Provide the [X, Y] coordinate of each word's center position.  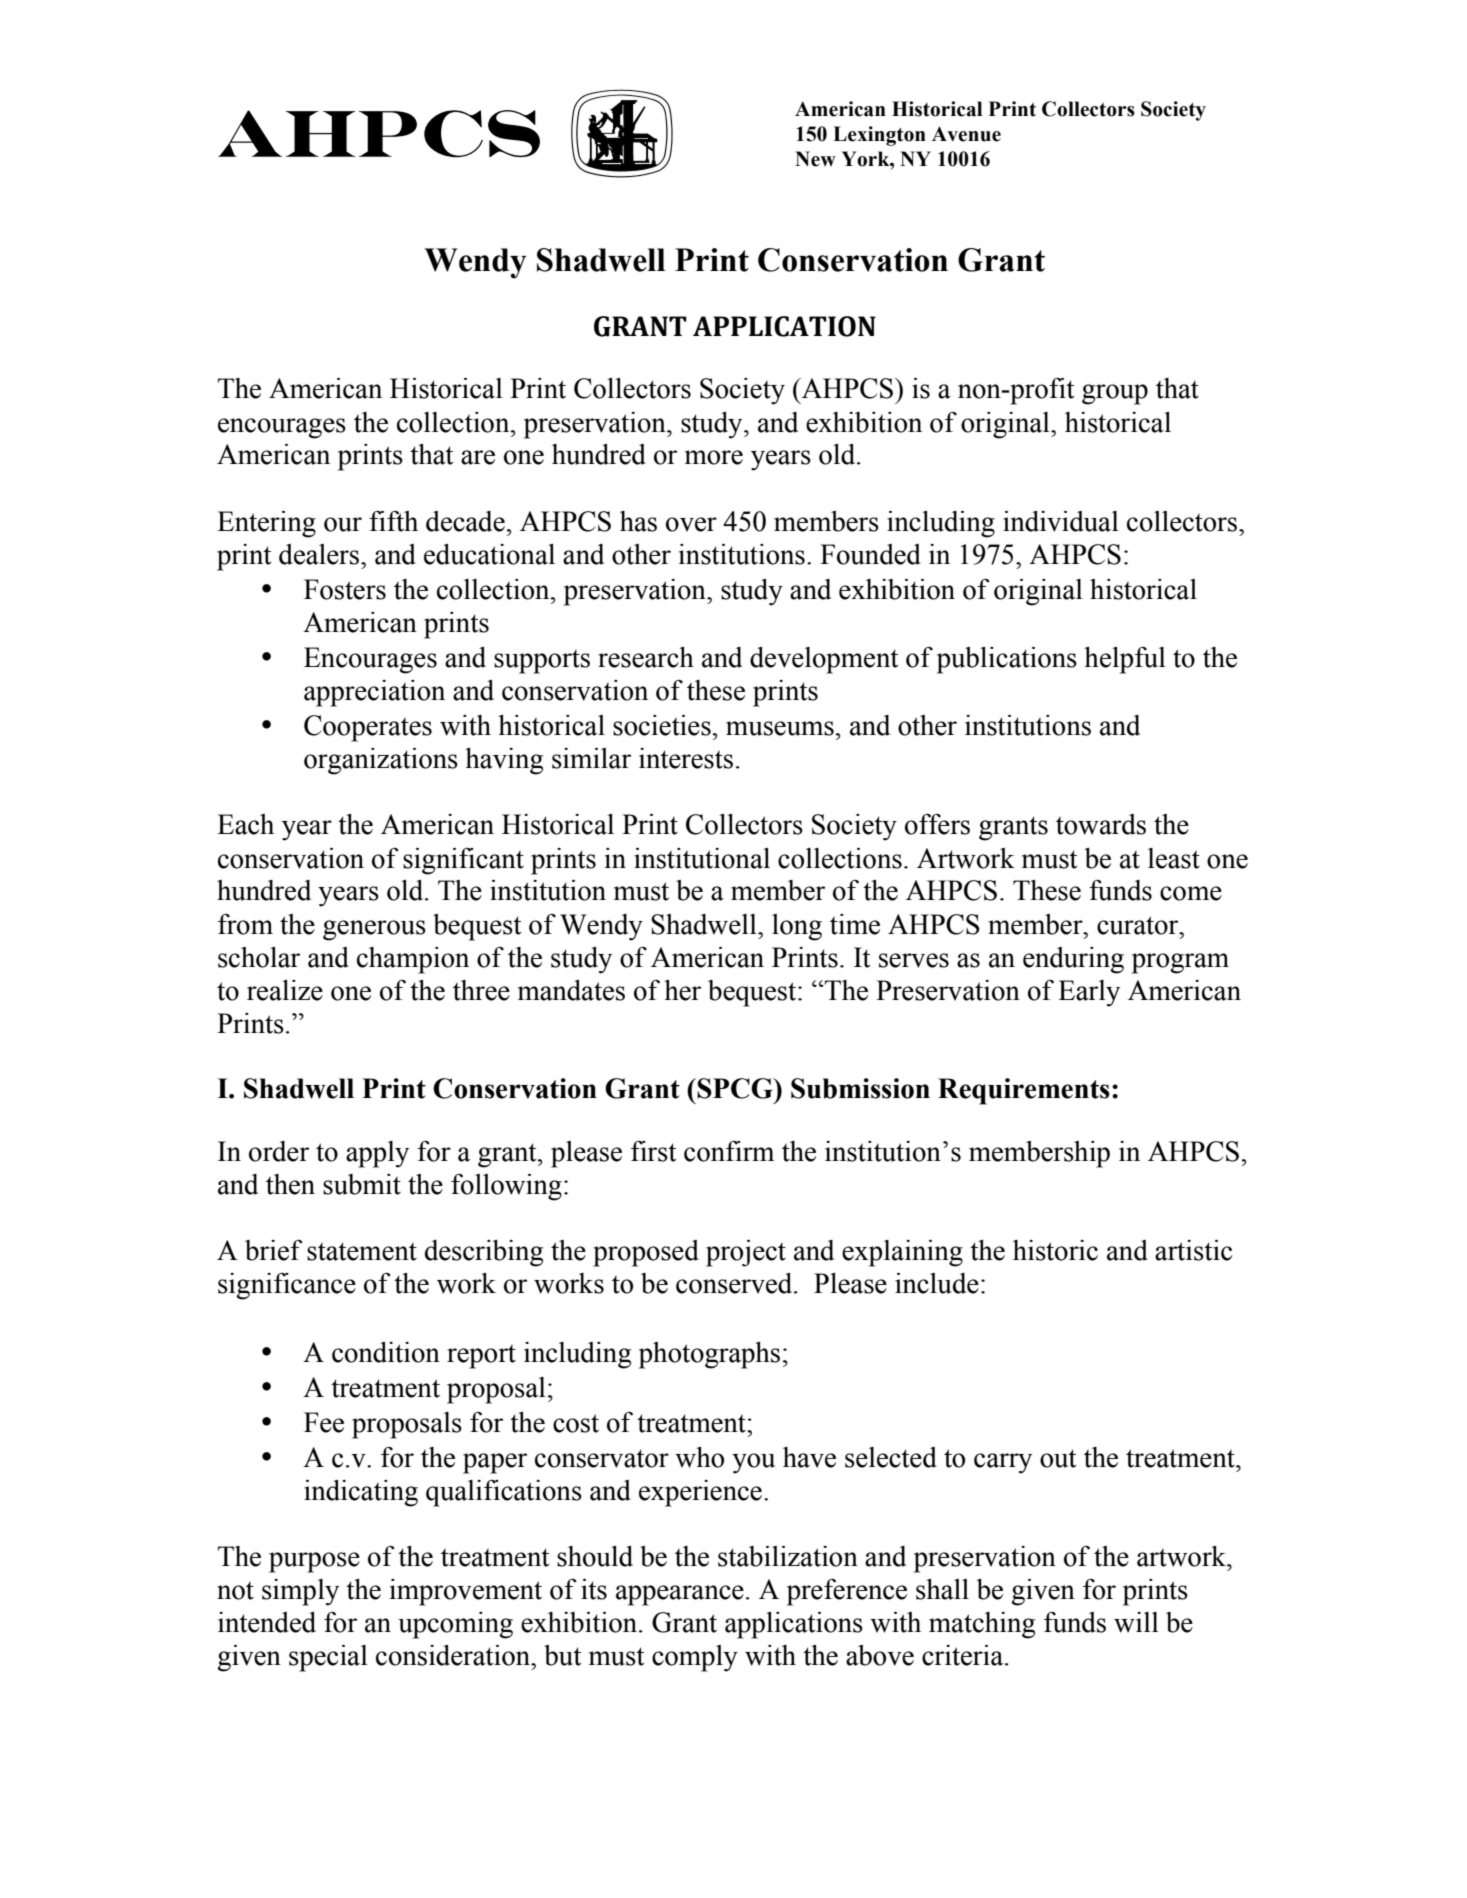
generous [374, 930]
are [478, 457]
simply [300, 1592]
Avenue [966, 134]
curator [1139, 925]
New [815, 159]
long [797, 927]
